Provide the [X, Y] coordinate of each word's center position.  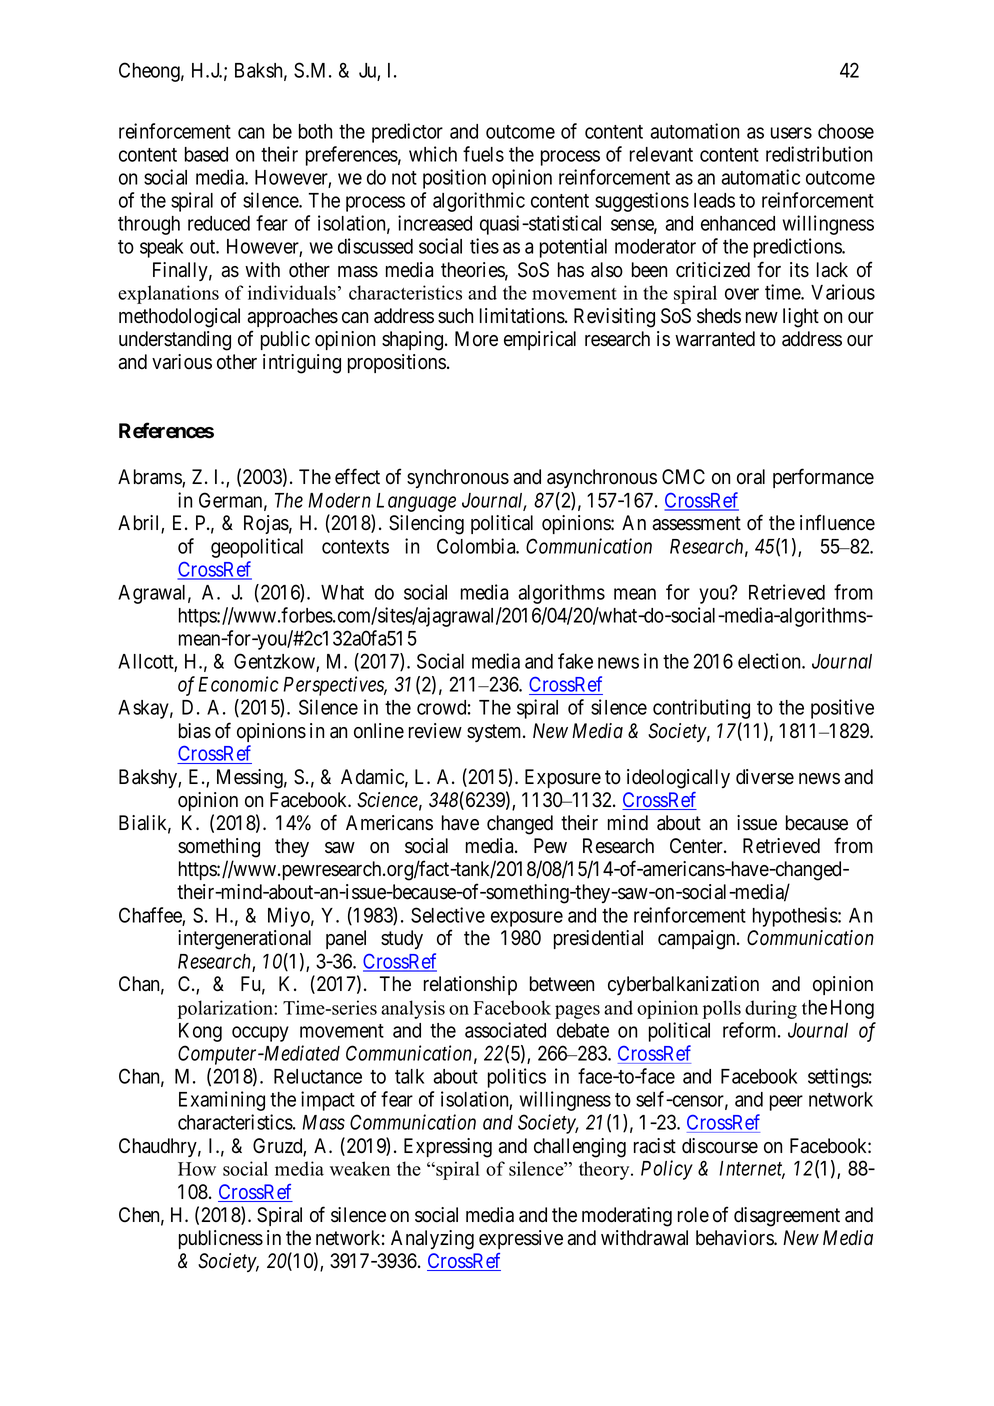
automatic [760, 177]
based [206, 154]
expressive [521, 1239]
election [770, 661]
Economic [238, 684]
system [495, 733]
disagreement [787, 1217]
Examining [222, 1101]
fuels [483, 154]
